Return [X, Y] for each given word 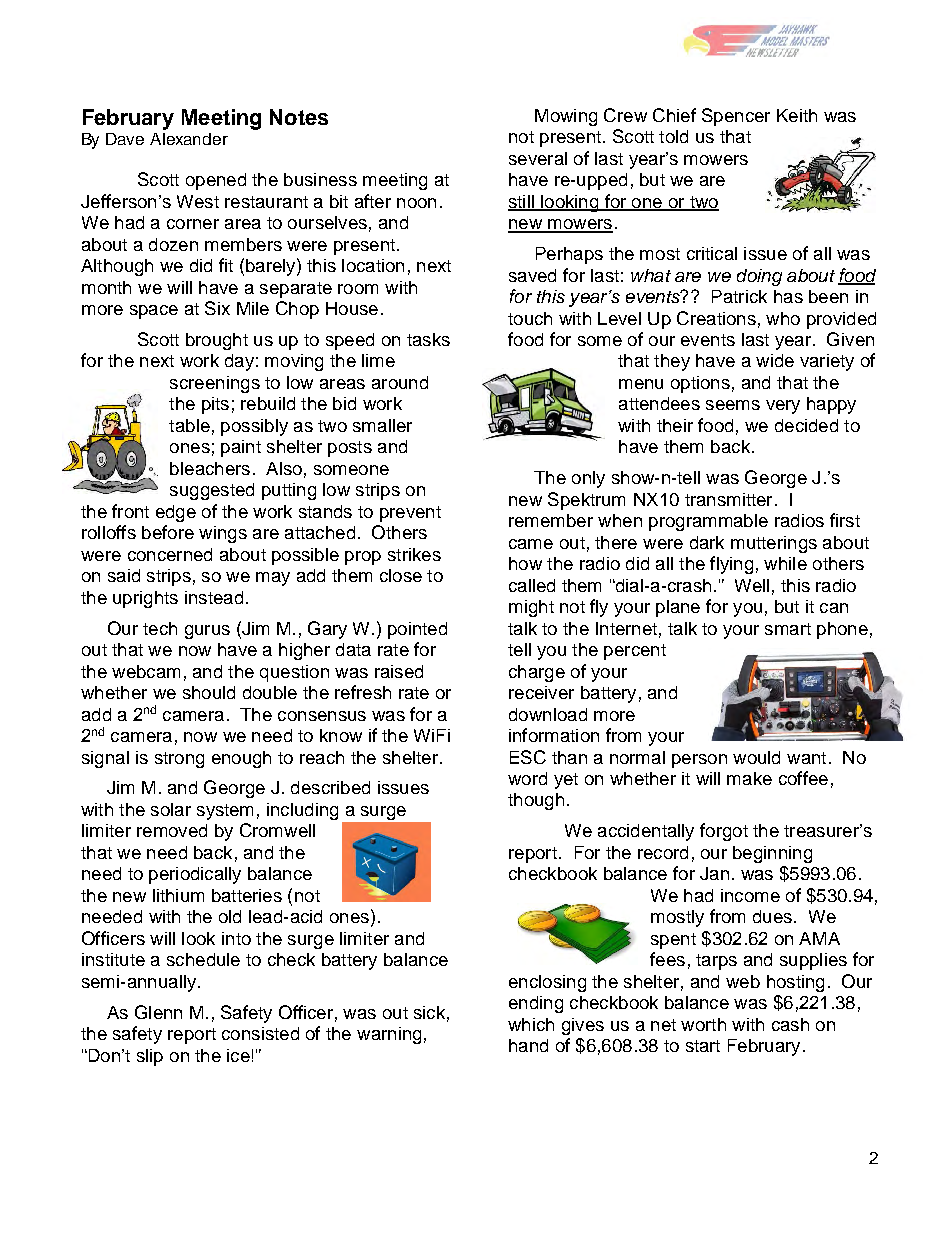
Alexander [189, 139]
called [532, 585]
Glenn [158, 1012]
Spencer [736, 117]
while [785, 563]
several [538, 158]
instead [214, 597]
